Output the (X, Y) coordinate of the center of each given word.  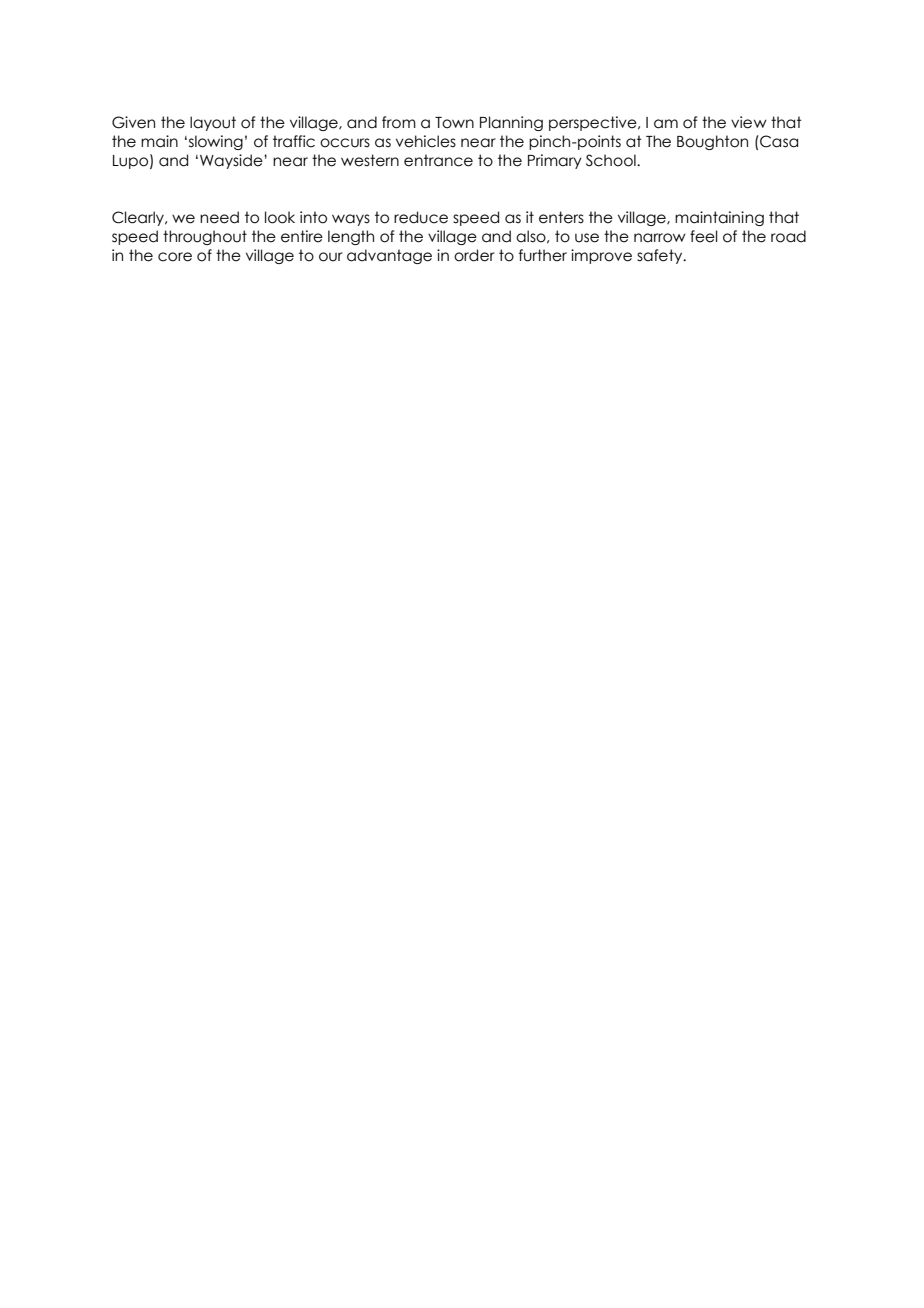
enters (561, 217)
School (612, 160)
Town (454, 123)
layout (213, 123)
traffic (294, 141)
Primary (555, 161)
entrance (438, 160)
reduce (421, 217)
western (370, 160)
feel (704, 236)
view (749, 122)
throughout (205, 237)
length (351, 237)
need (219, 217)
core (175, 257)
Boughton (712, 142)
